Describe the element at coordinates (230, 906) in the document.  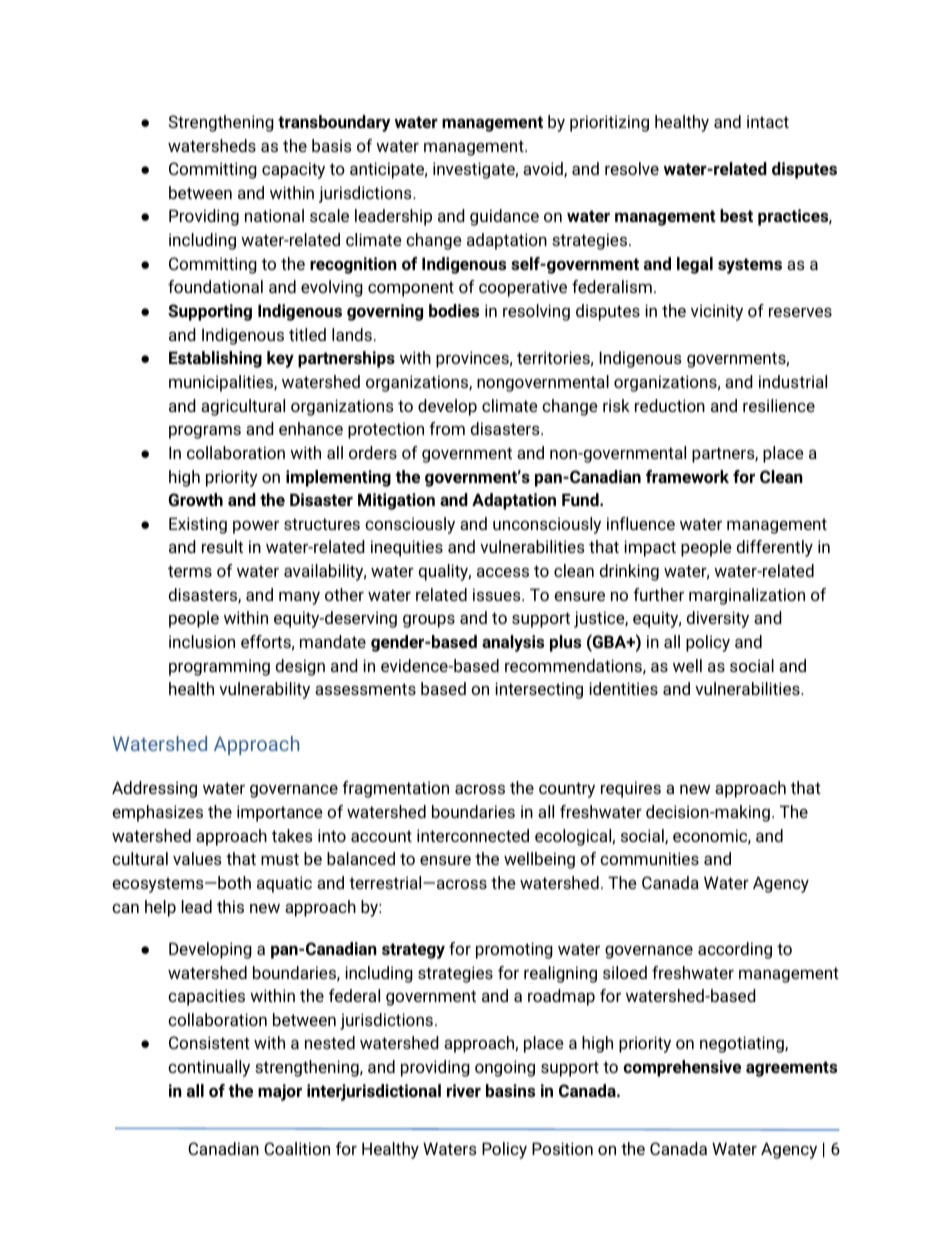
I see `this` at that location.
